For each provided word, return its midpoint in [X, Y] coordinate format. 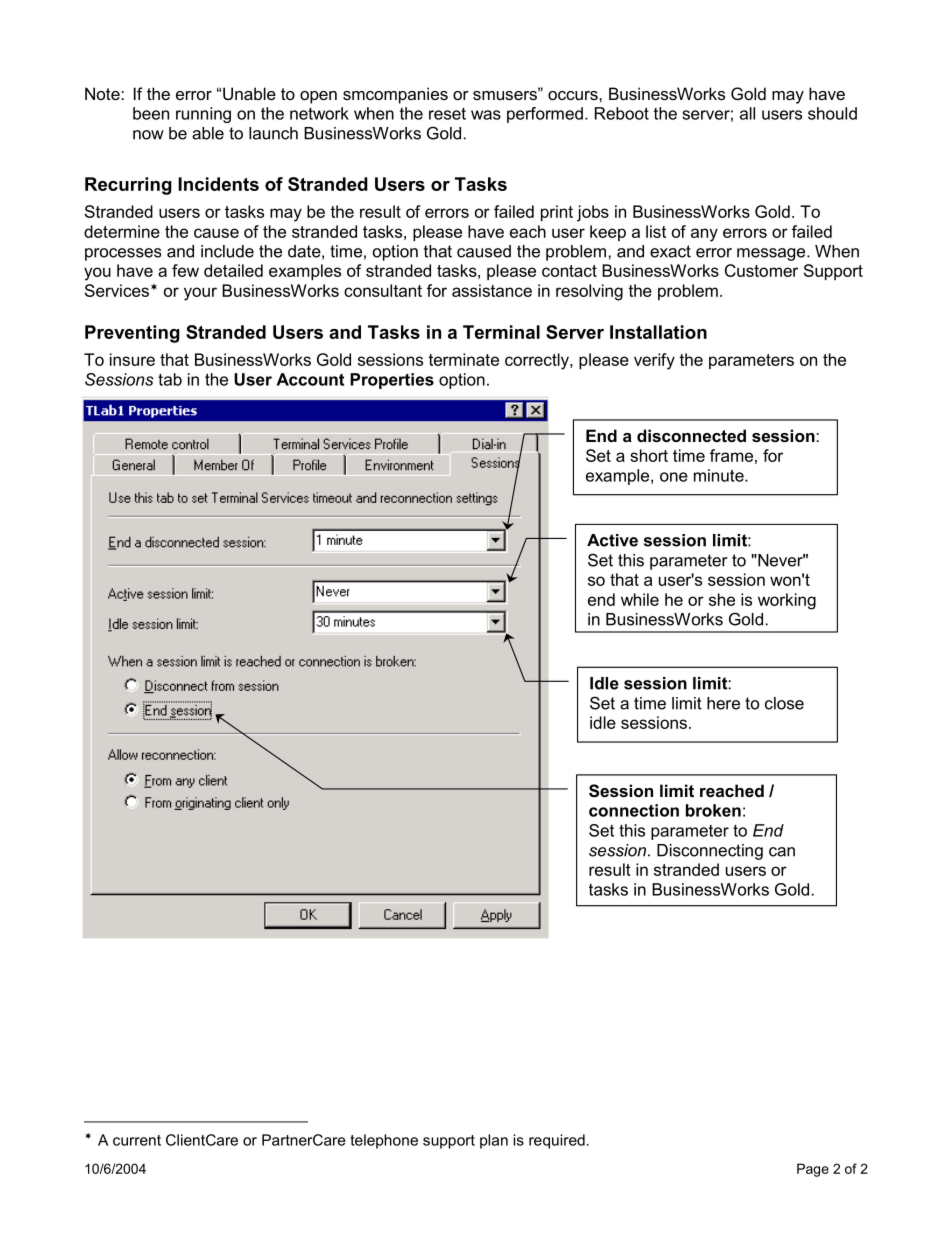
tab [170, 379]
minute [720, 475]
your [200, 294]
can [782, 852]
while [640, 599]
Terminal [501, 332]
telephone [384, 1141]
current [137, 1140]
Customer [761, 270]
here [723, 703]
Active [612, 540]
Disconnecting [710, 852]
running [203, 115]
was [486, 115]
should [832, 113]
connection [634, 810]
